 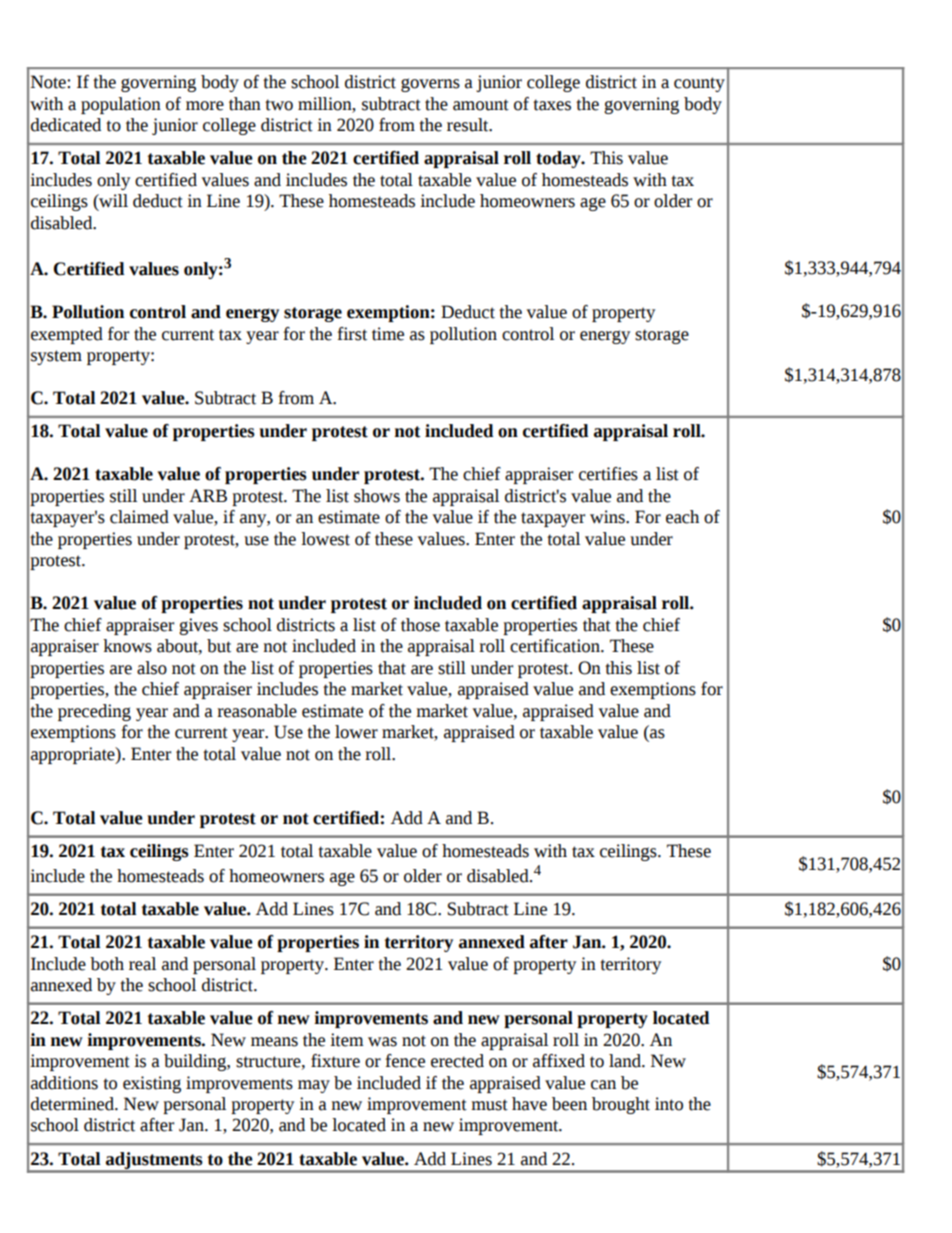 What do you see at coordinates (552, 105) in the image?
I see `taxes` at bounding box center [552, 105].
